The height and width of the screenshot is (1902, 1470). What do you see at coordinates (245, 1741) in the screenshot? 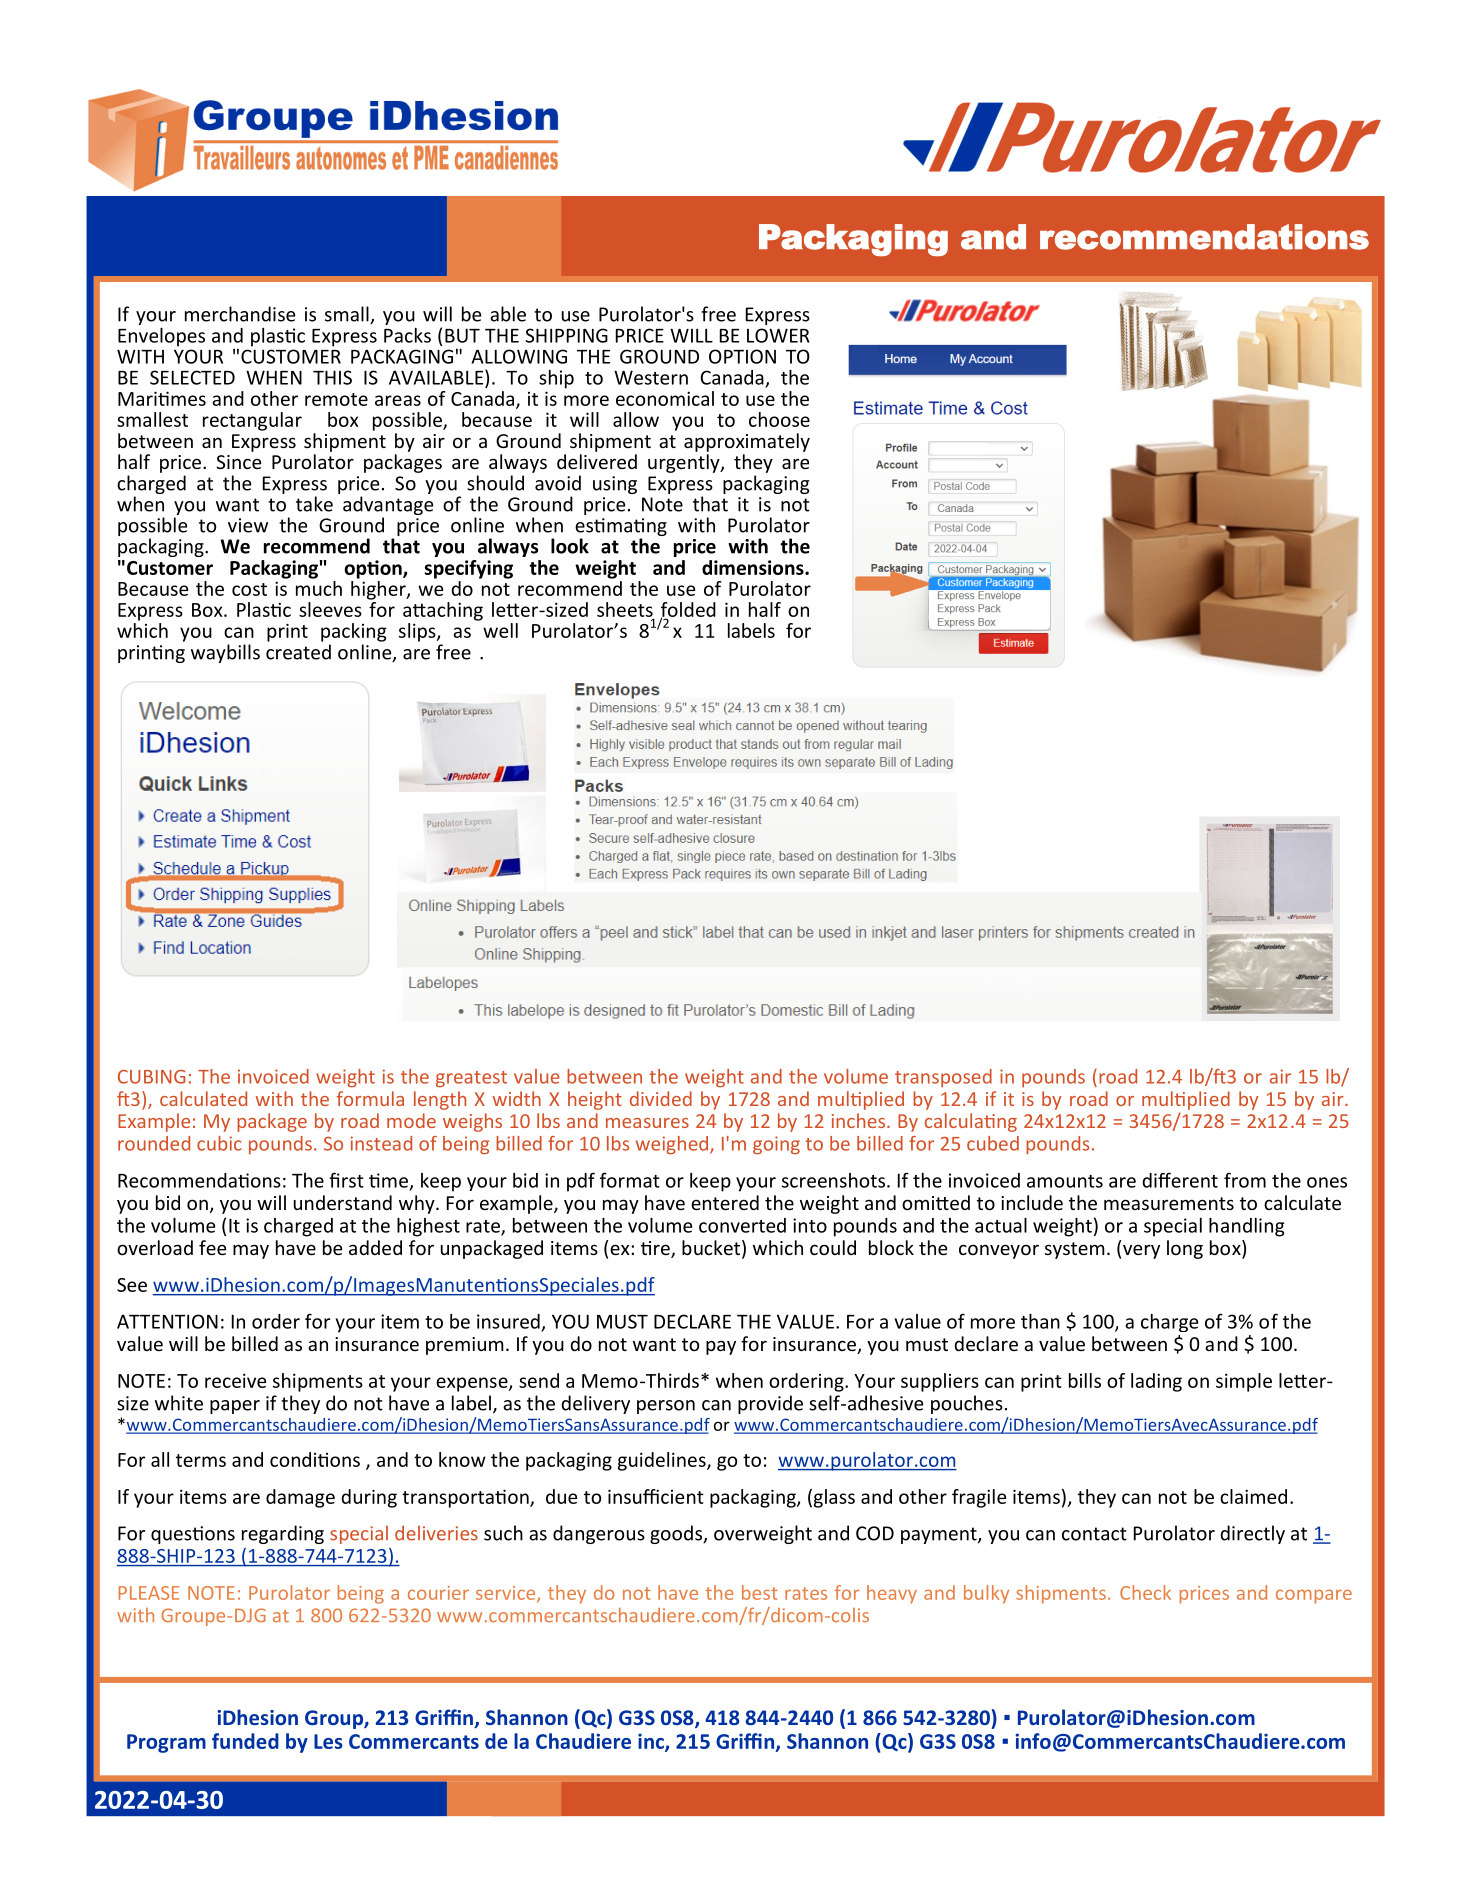
I see `funded` at bounding box center [245, 1741].
